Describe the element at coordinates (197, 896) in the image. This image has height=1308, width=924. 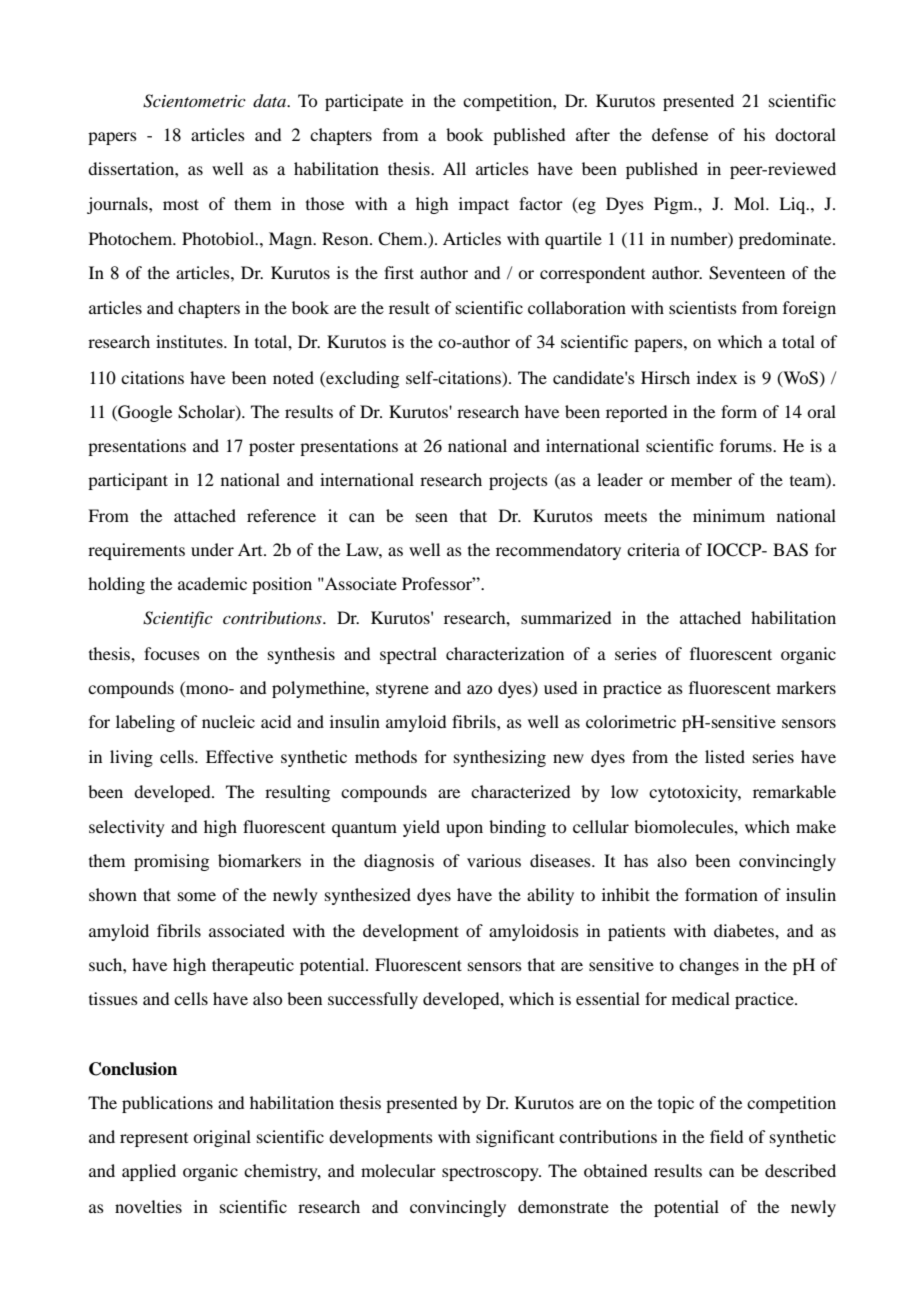
I see `some` at that location.
